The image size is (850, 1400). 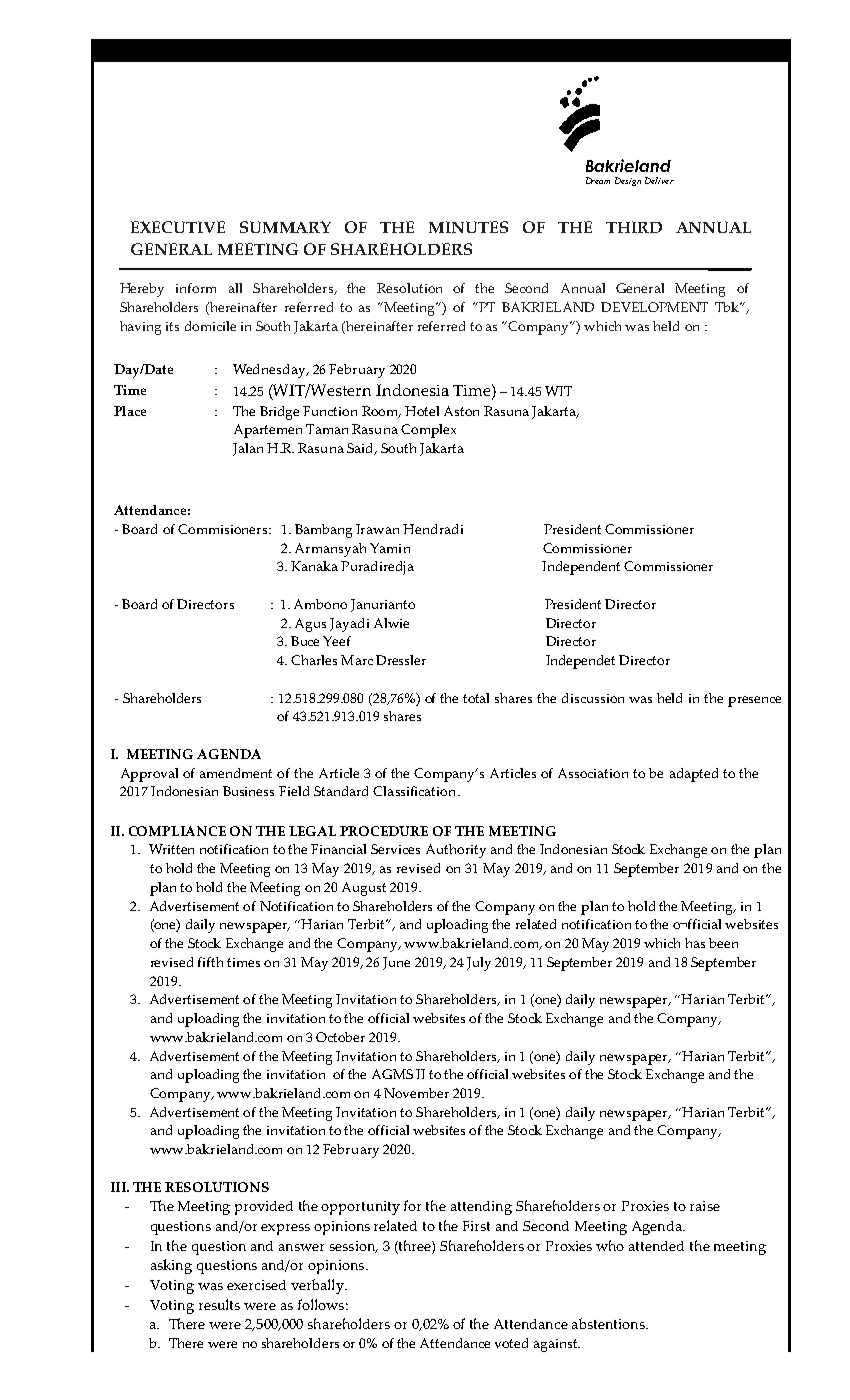 I want to click on has, so click(x=695, y=943).
